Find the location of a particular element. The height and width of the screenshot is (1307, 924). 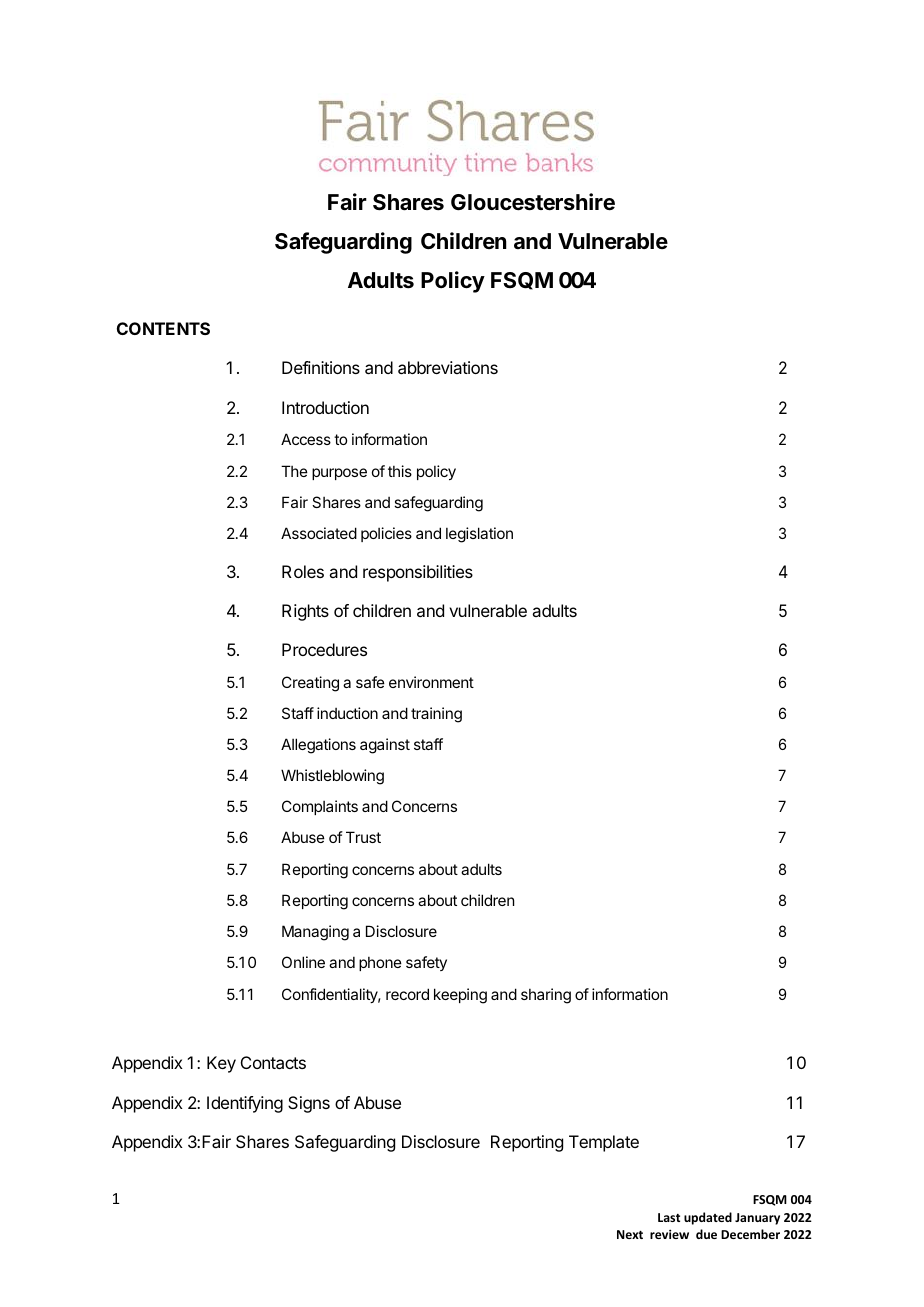

Template is located at coordinates (604, 1143).
